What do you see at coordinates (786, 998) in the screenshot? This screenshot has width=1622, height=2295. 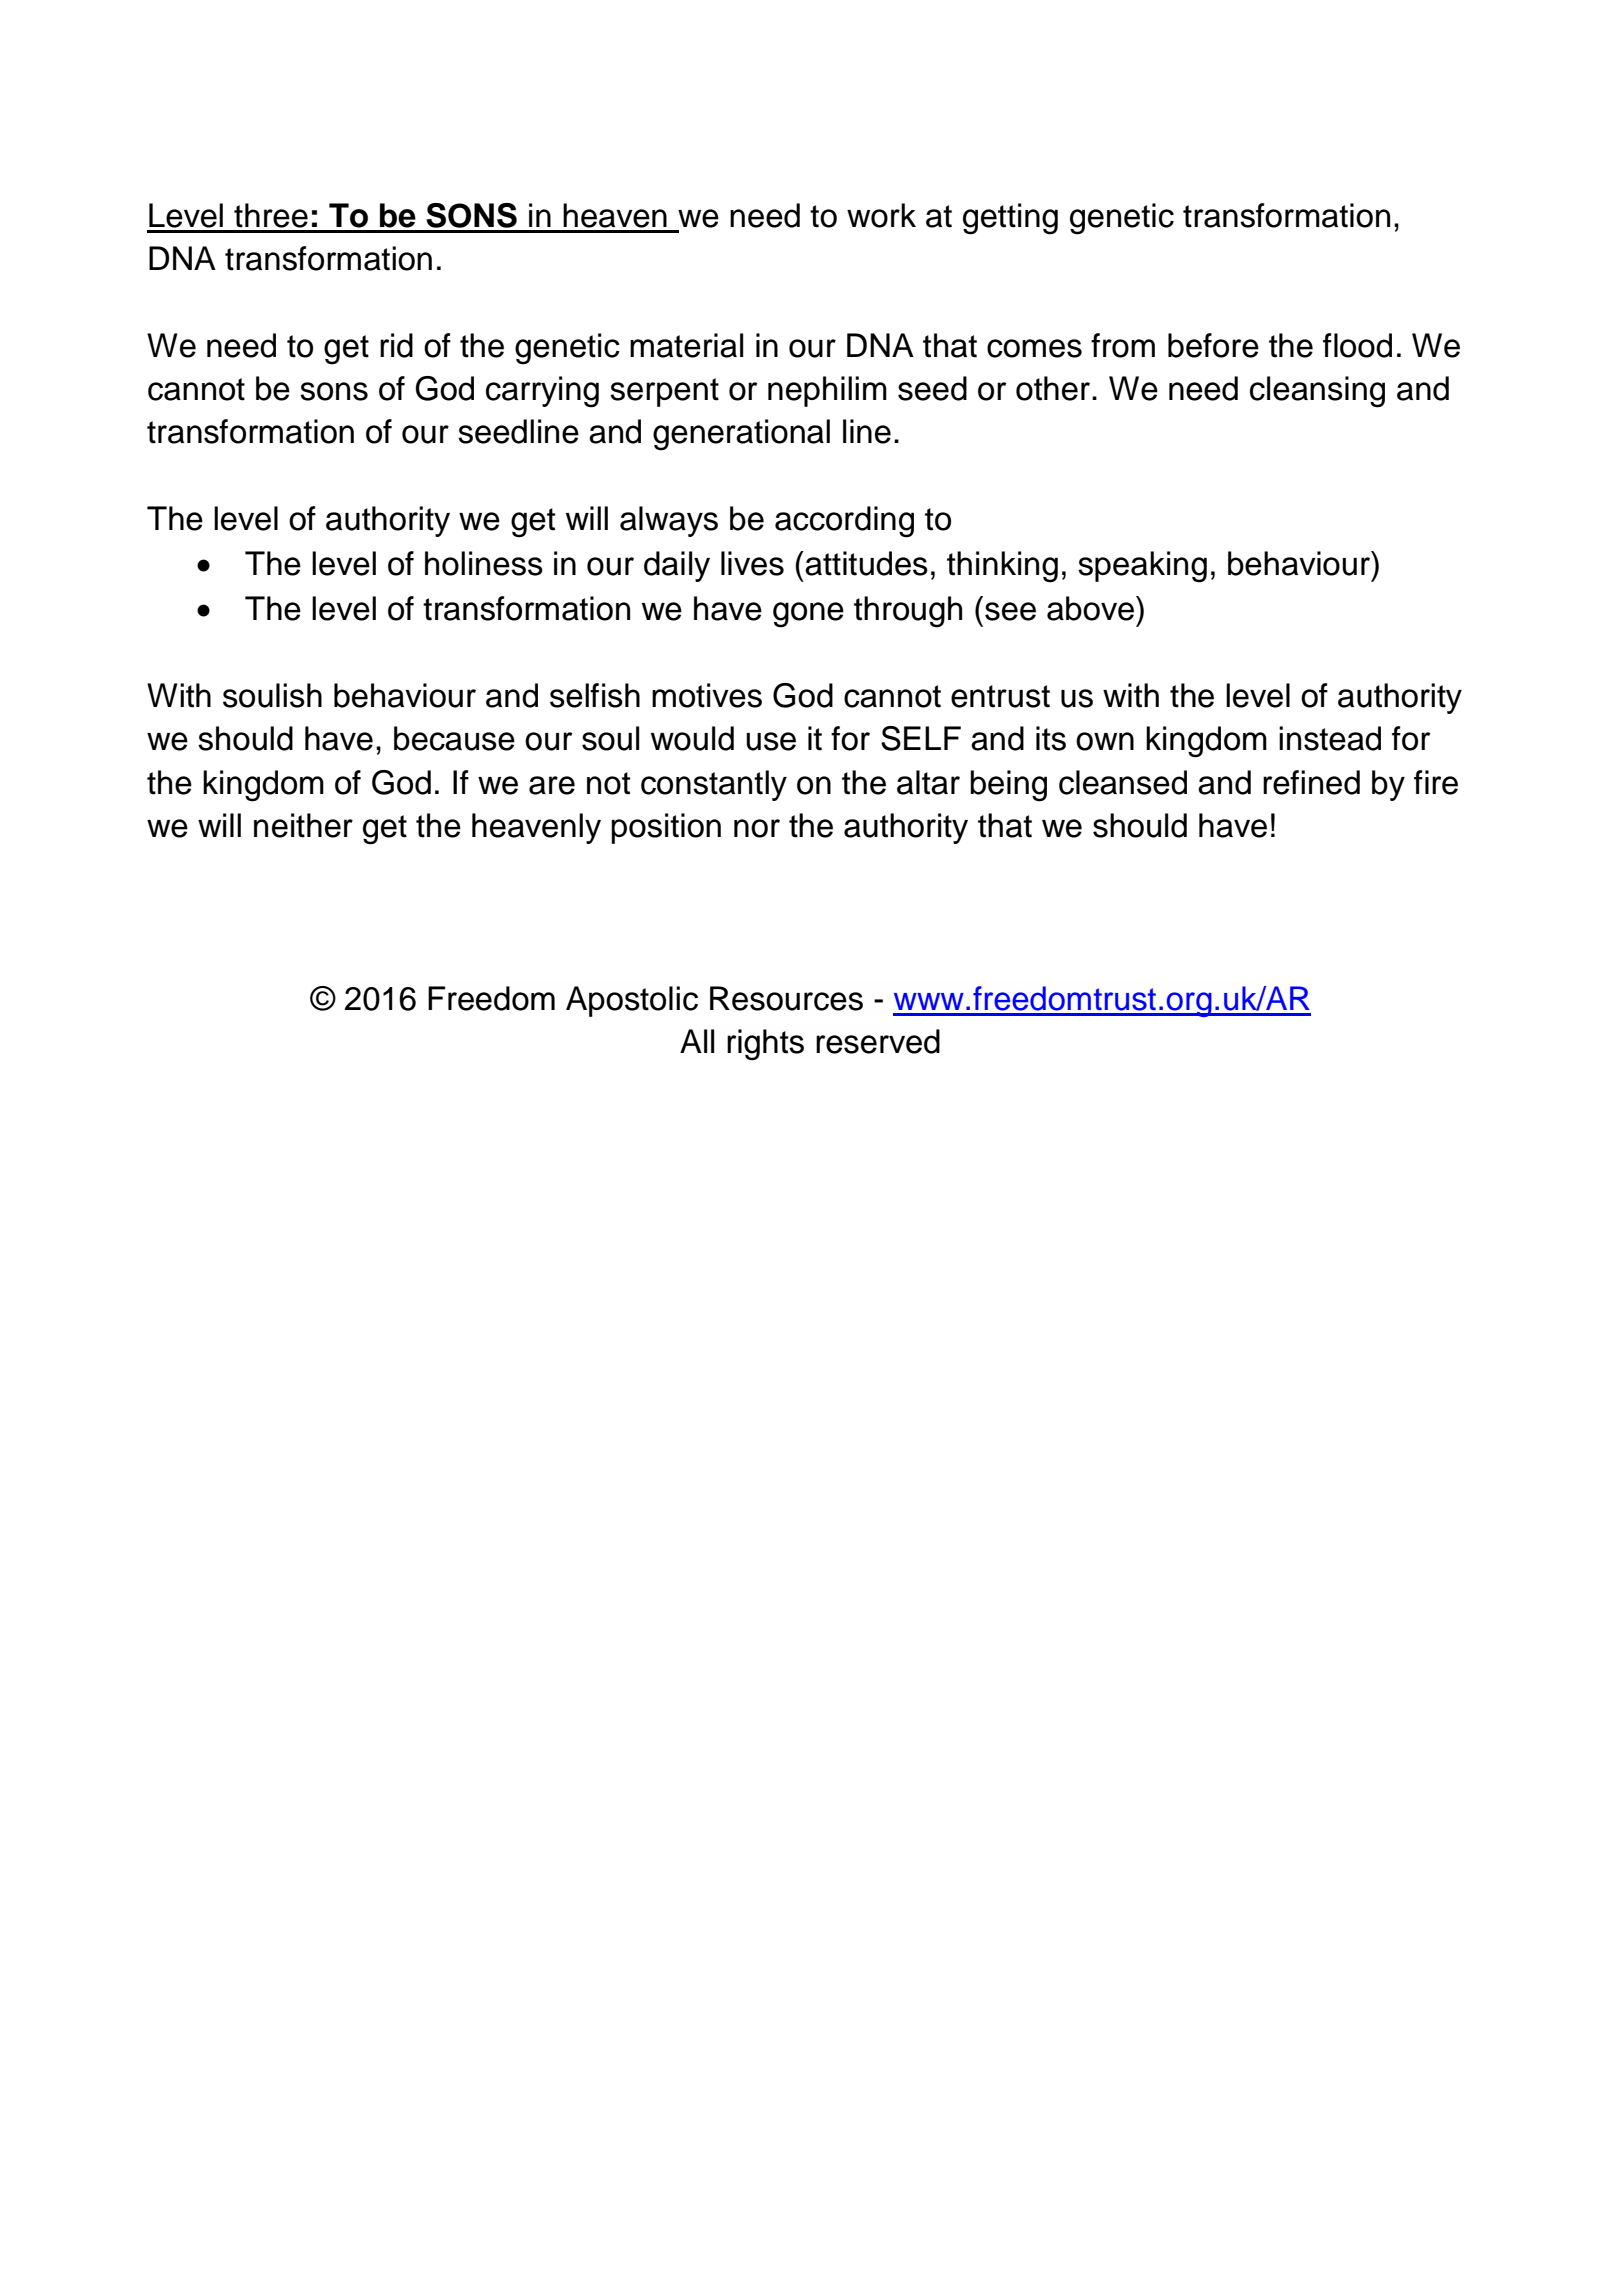 I see `Resources` at bounding box center [786, 998].
